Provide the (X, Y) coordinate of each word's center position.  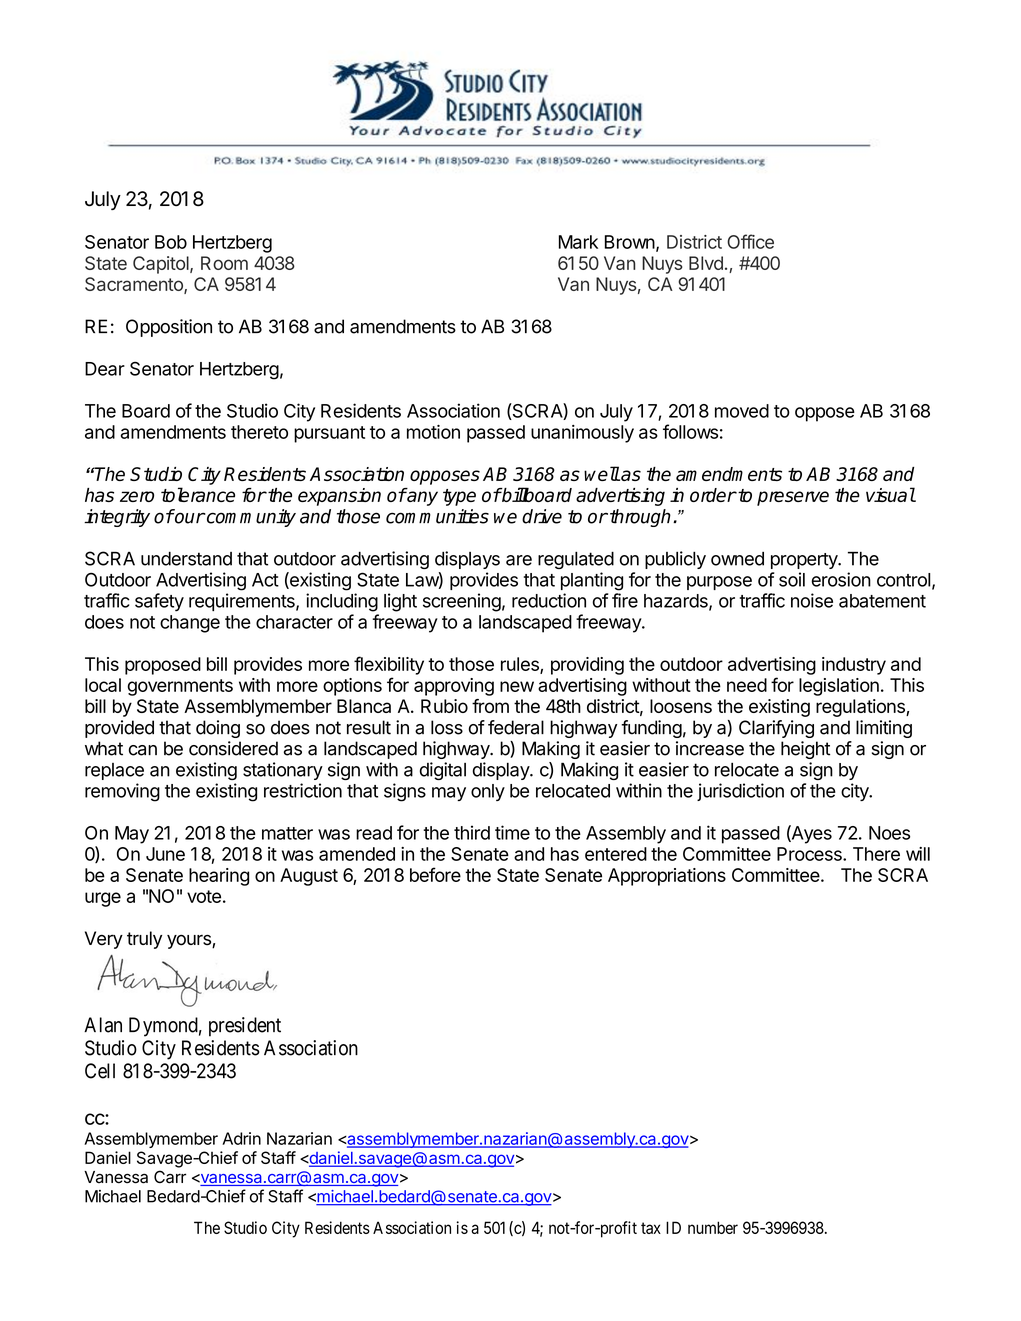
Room (224, 263)
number (713, 1227)
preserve (793, 498)
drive (542, 516)
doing (218, 729)
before (435, 874)
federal (516, 727)
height (805, 750)
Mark (578, 242)
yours (190, 942)
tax (651, 1228)
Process (810, 854)
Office (750, 241)
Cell (100, 1071)
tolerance (198, 494)
